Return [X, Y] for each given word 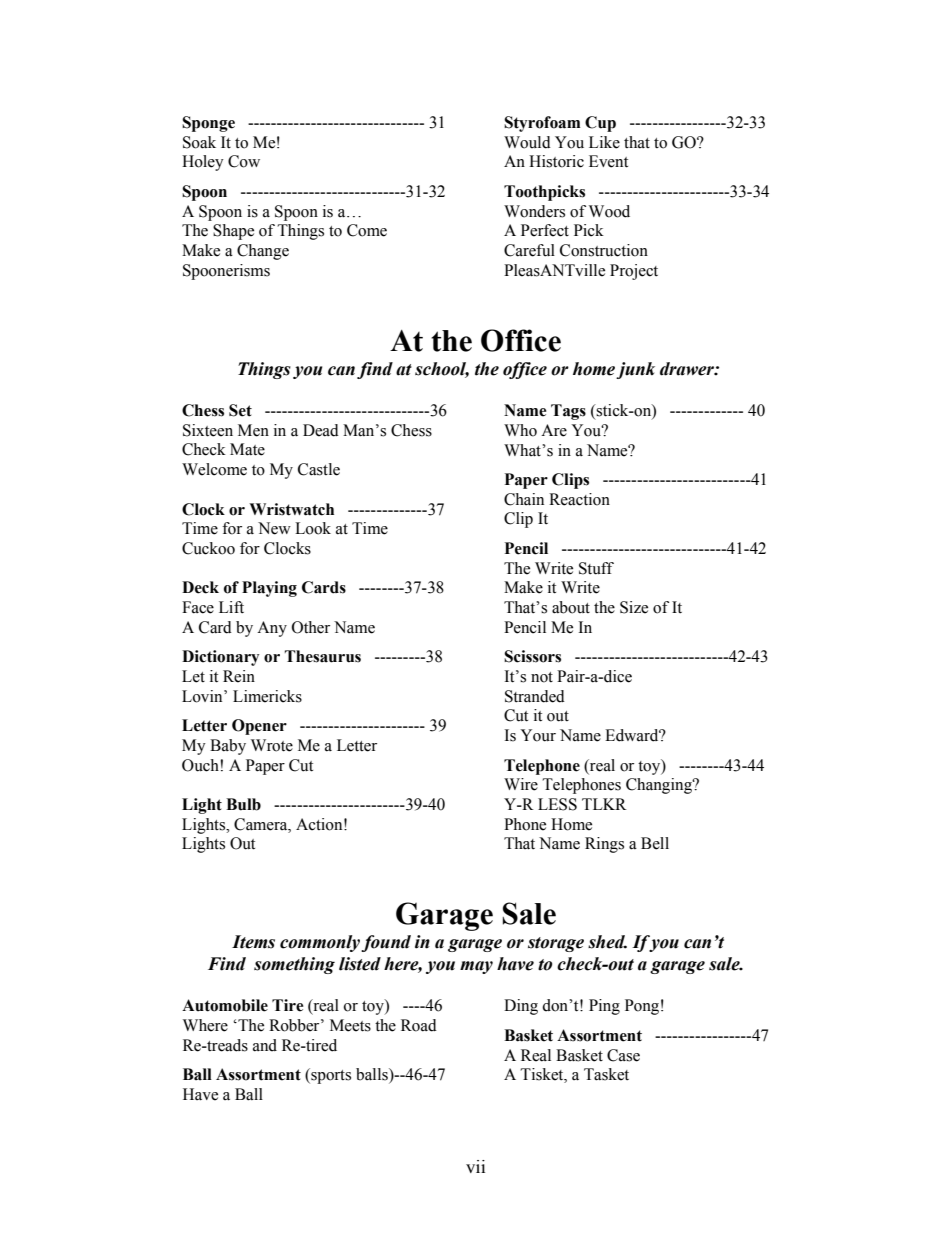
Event [608, 161]
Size [634, 607]
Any [272, 629]
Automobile [225, 1005]
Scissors [532, 656]
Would [527, 142]
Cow [244, 161]
